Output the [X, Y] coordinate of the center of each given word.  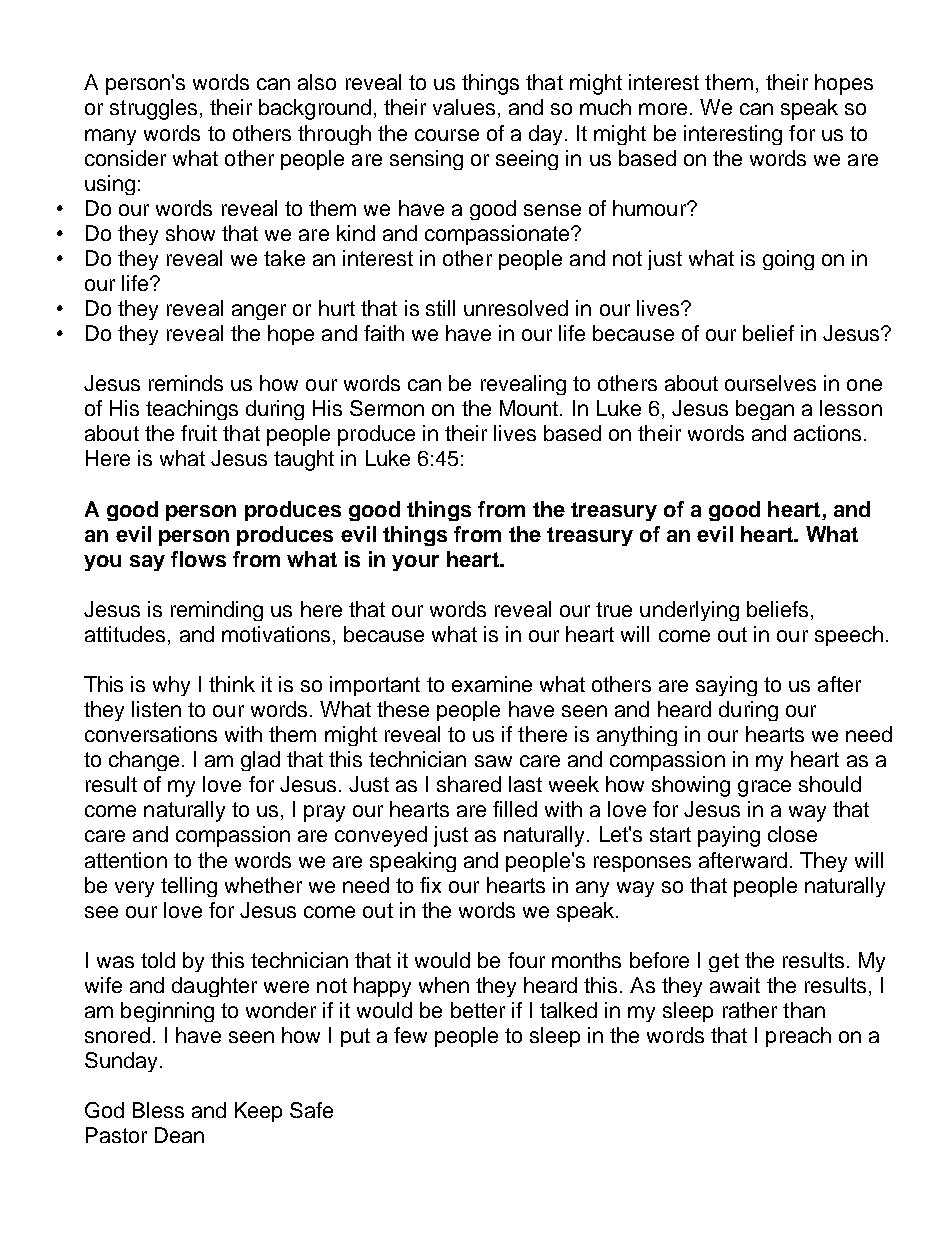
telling [189, 887]
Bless [158, 1110]
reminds [186, 383]
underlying [689, 611]
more [663, 109]
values [464, 107]
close [792, 834]
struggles [153, 109]
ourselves [770, 383]
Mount [529, 408]
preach [798, 1037]
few [410, 1035]
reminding [217, 611]
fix [430, 885]
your [415, 563]
